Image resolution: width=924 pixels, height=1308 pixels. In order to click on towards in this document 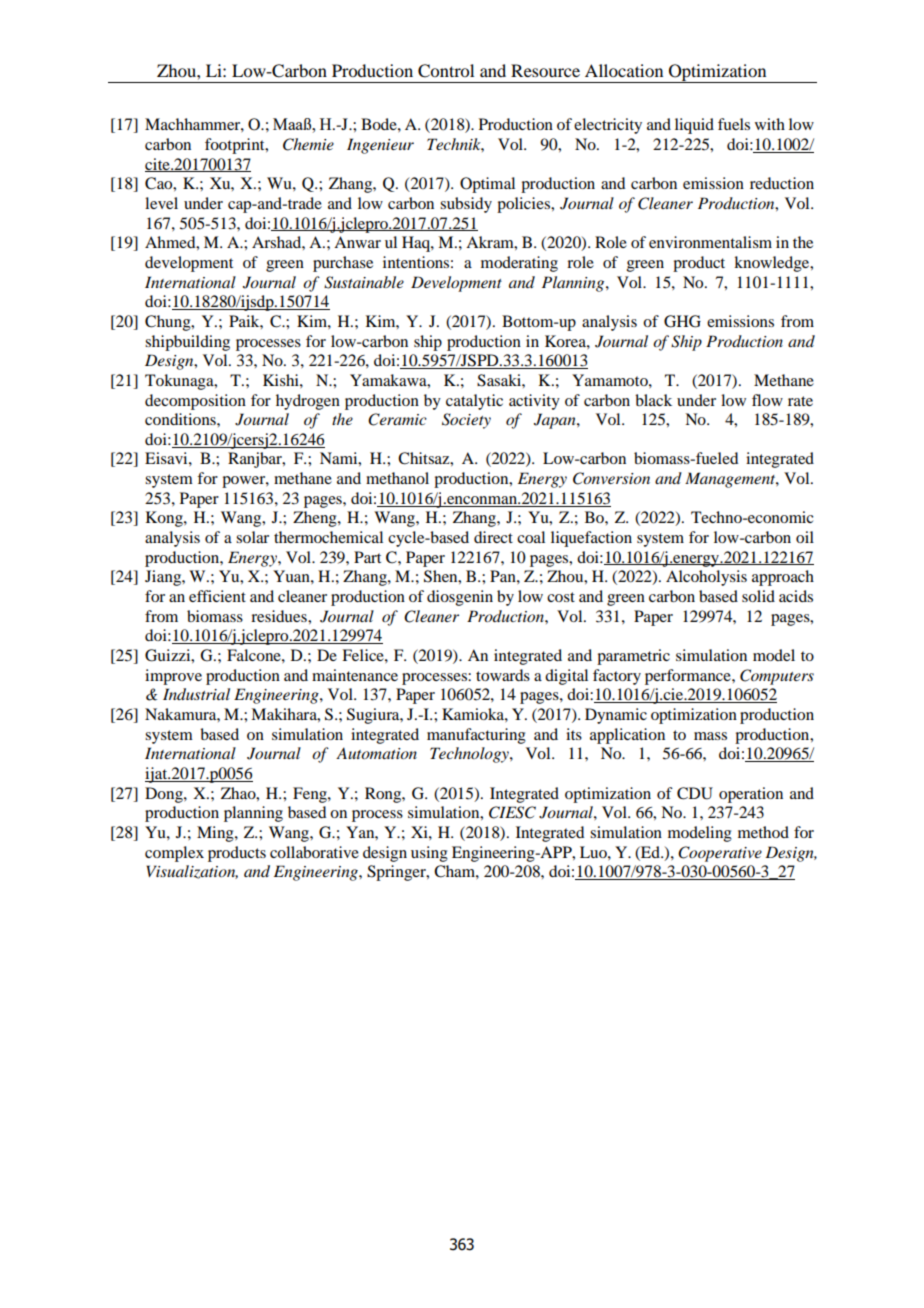, I will do `click(503, 675)`.
